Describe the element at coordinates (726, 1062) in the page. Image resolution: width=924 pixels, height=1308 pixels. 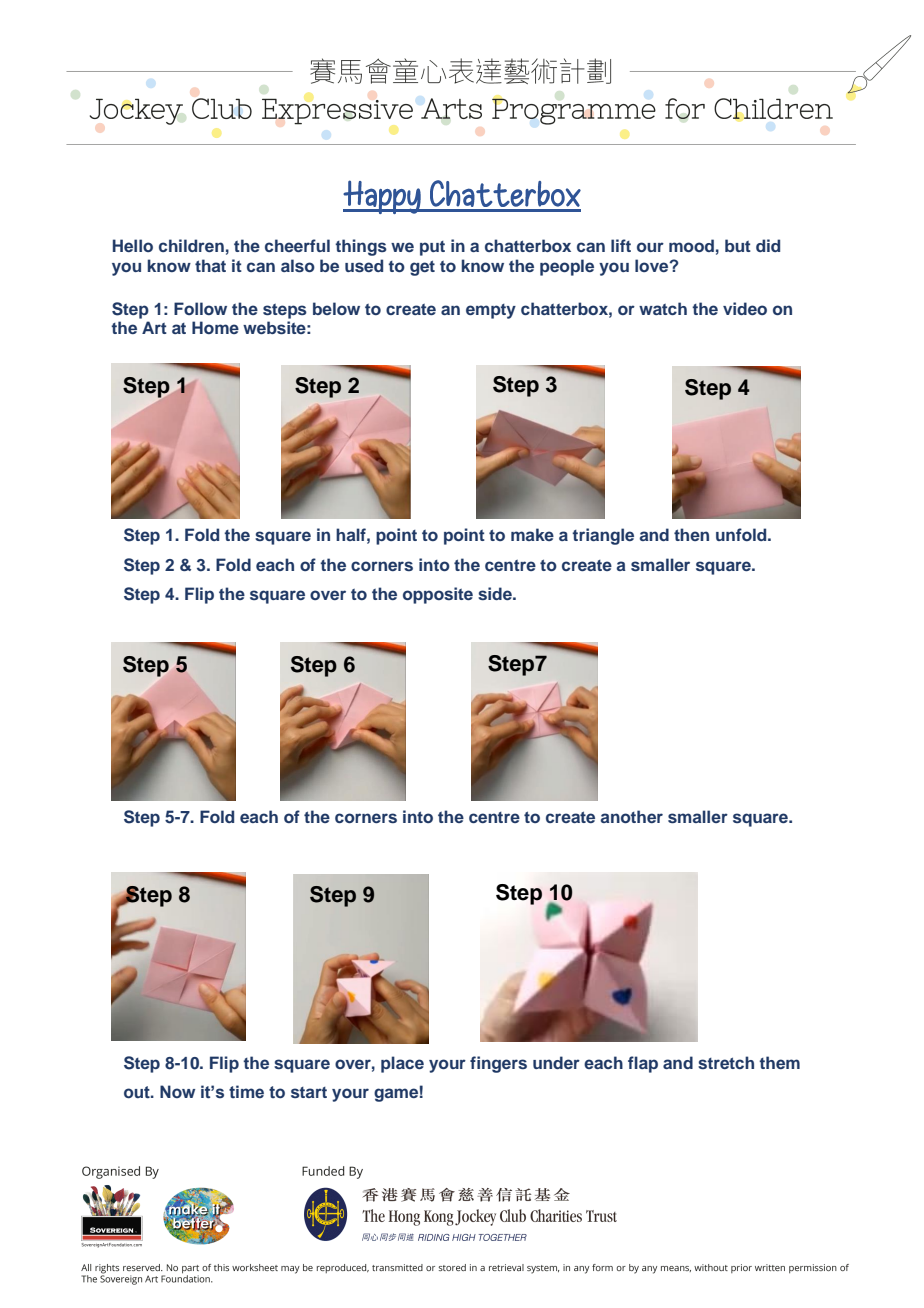
I see `stretch` at that location.
